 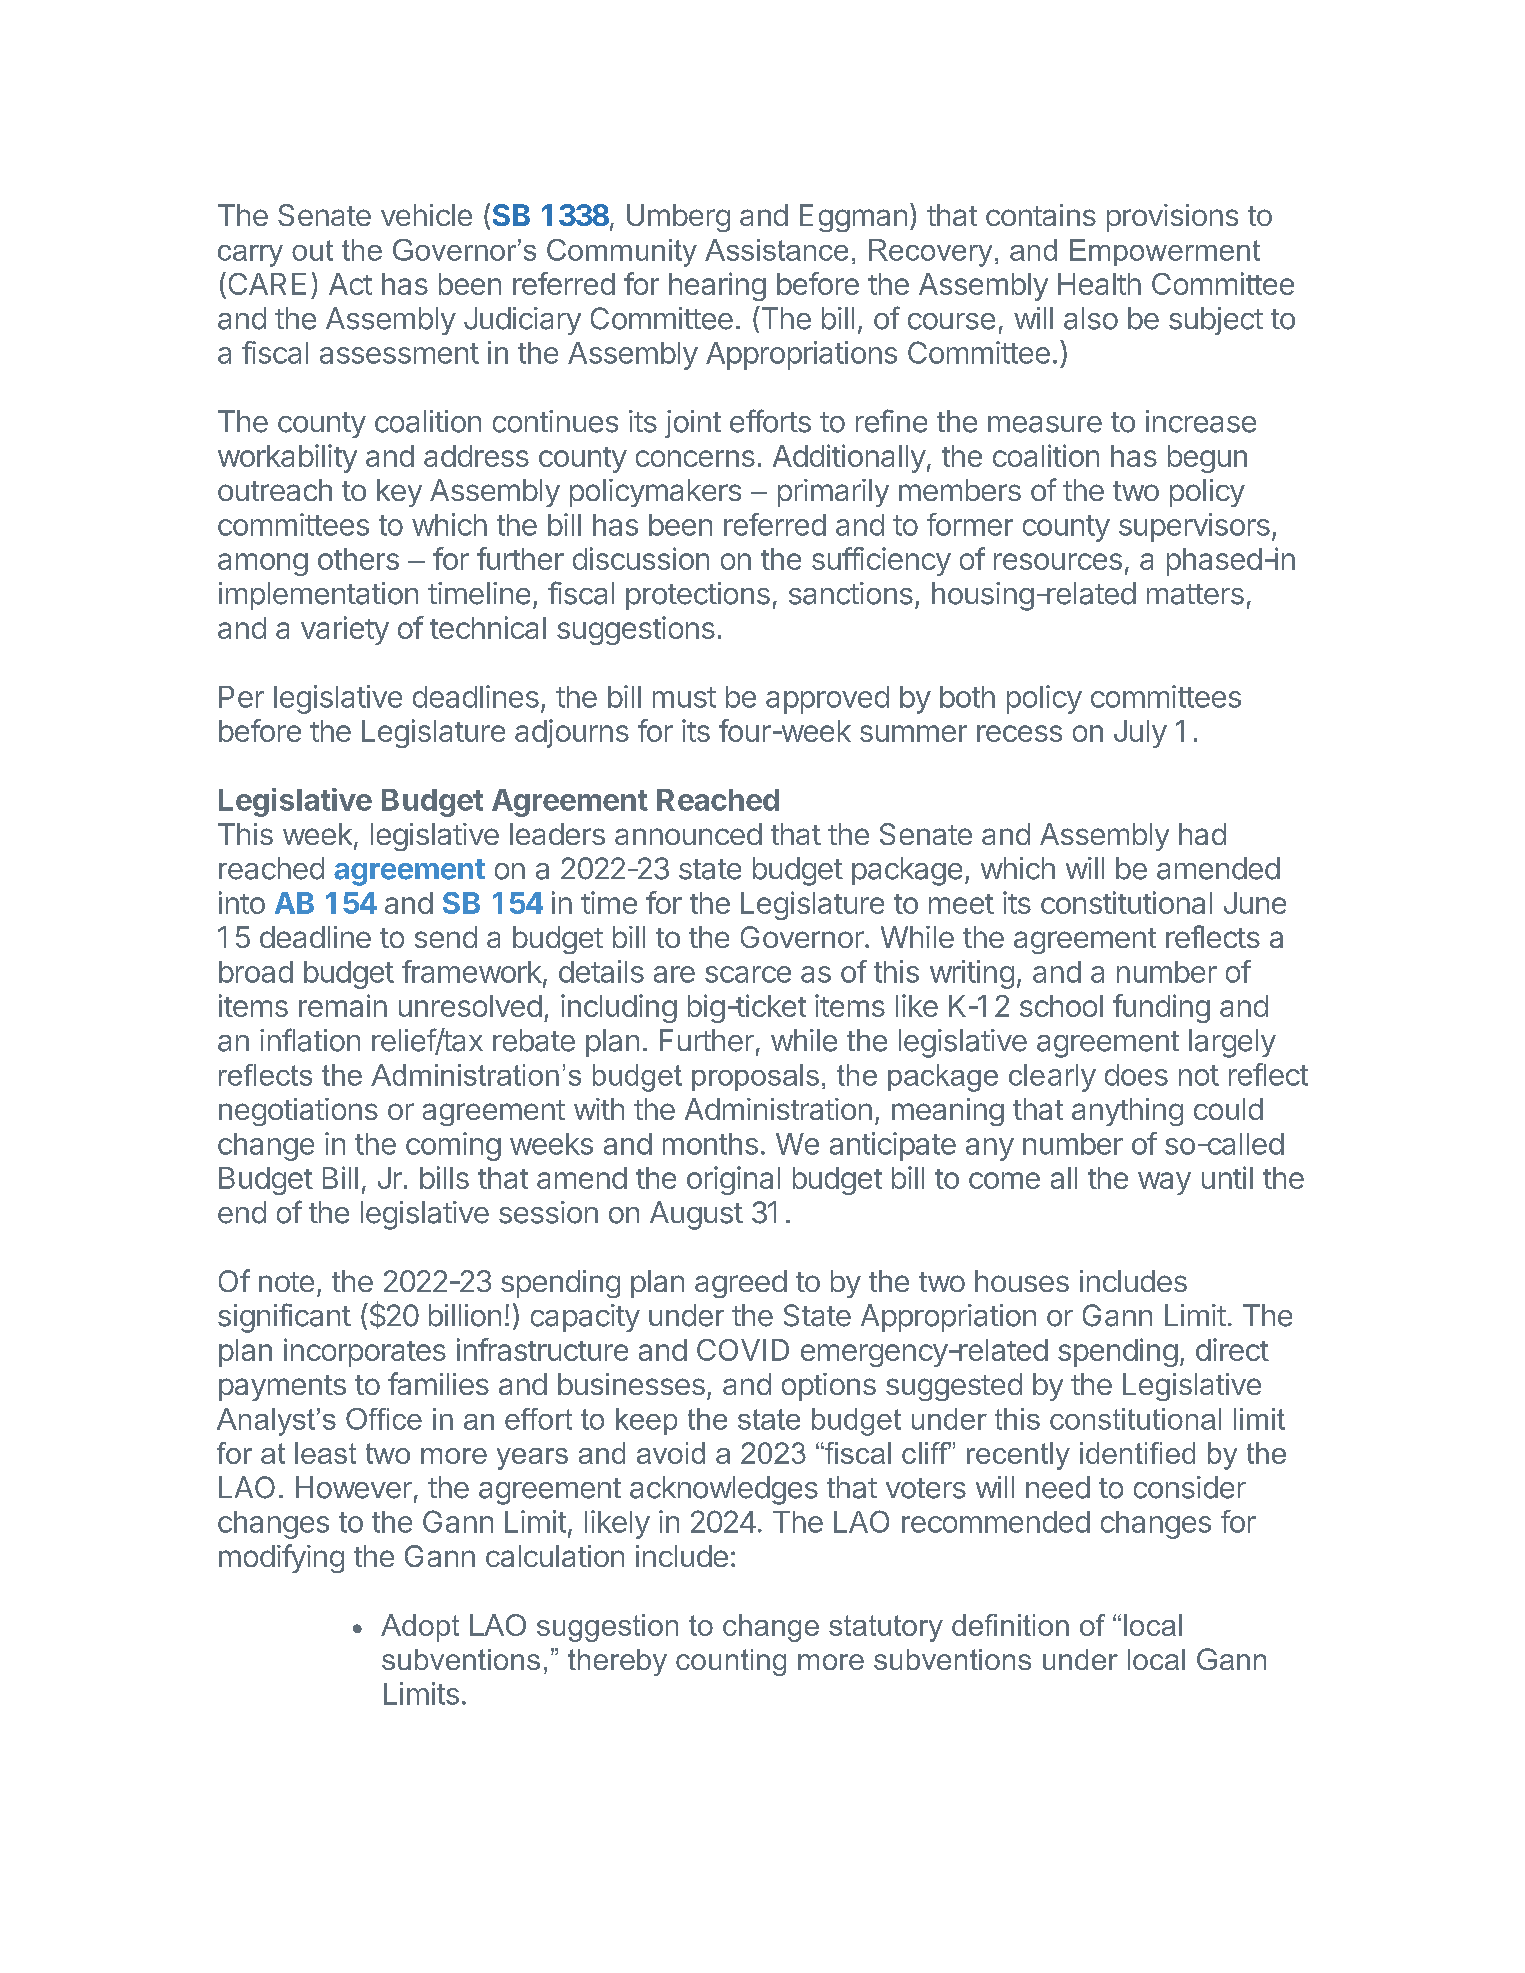 What do you see at coordinates (684, 697) in the screenshot?
I see `must` at bounding box center [684, 697].
